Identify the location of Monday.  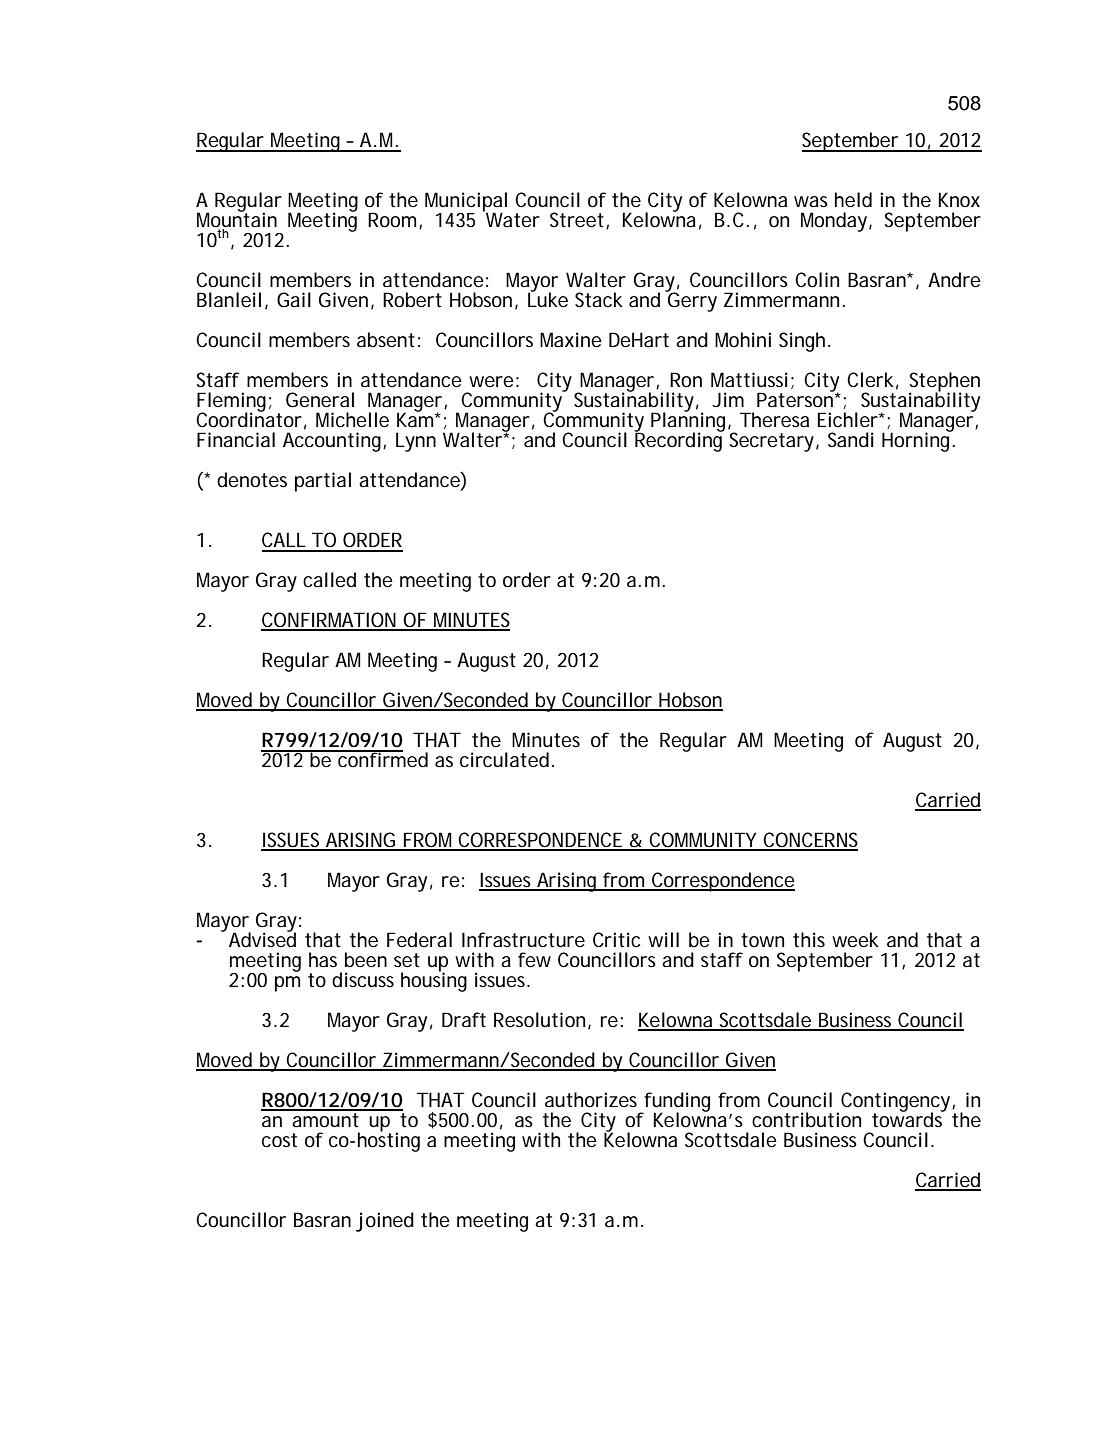
(834, 222).
